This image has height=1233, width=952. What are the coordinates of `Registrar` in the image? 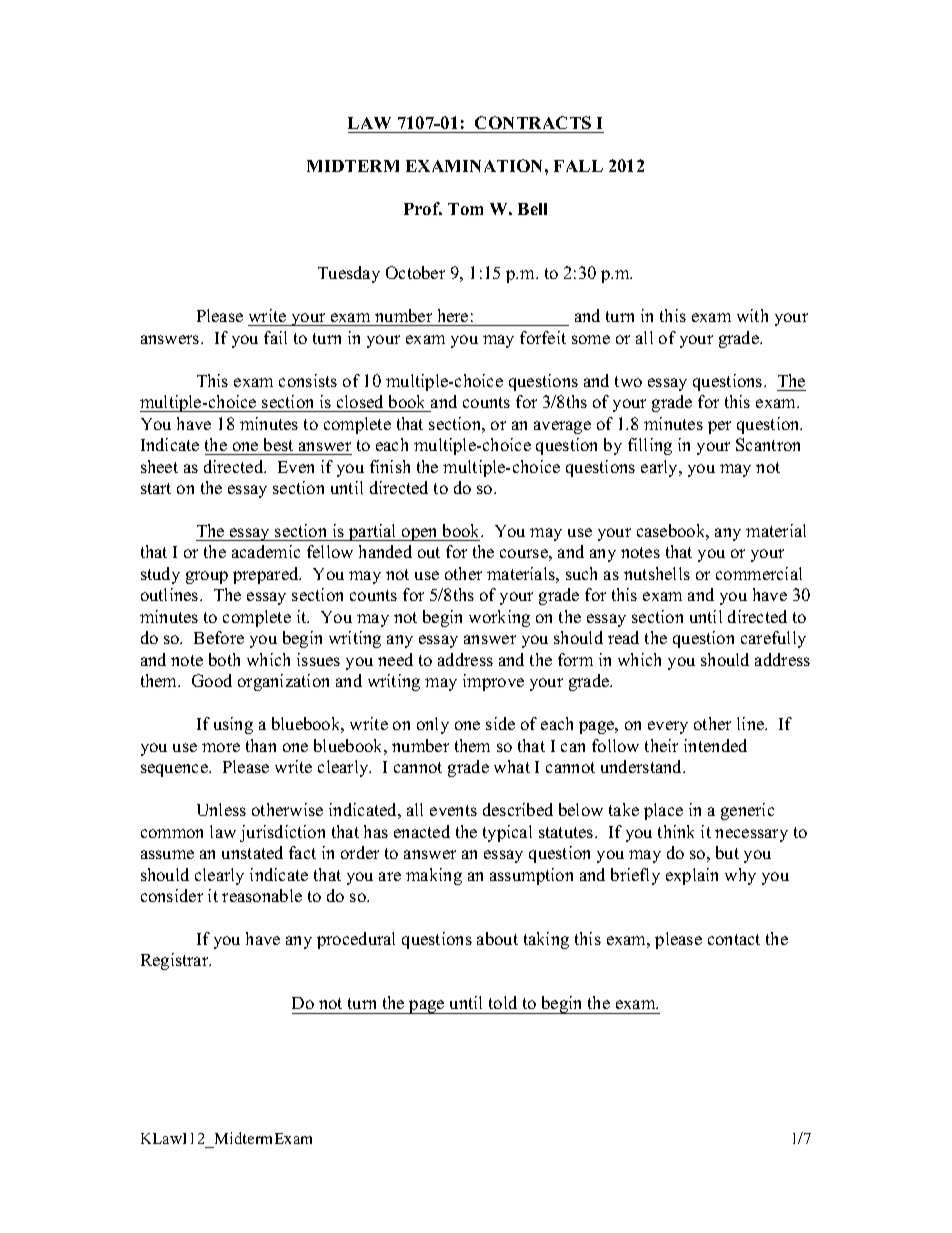 It's located at (176, 961).
